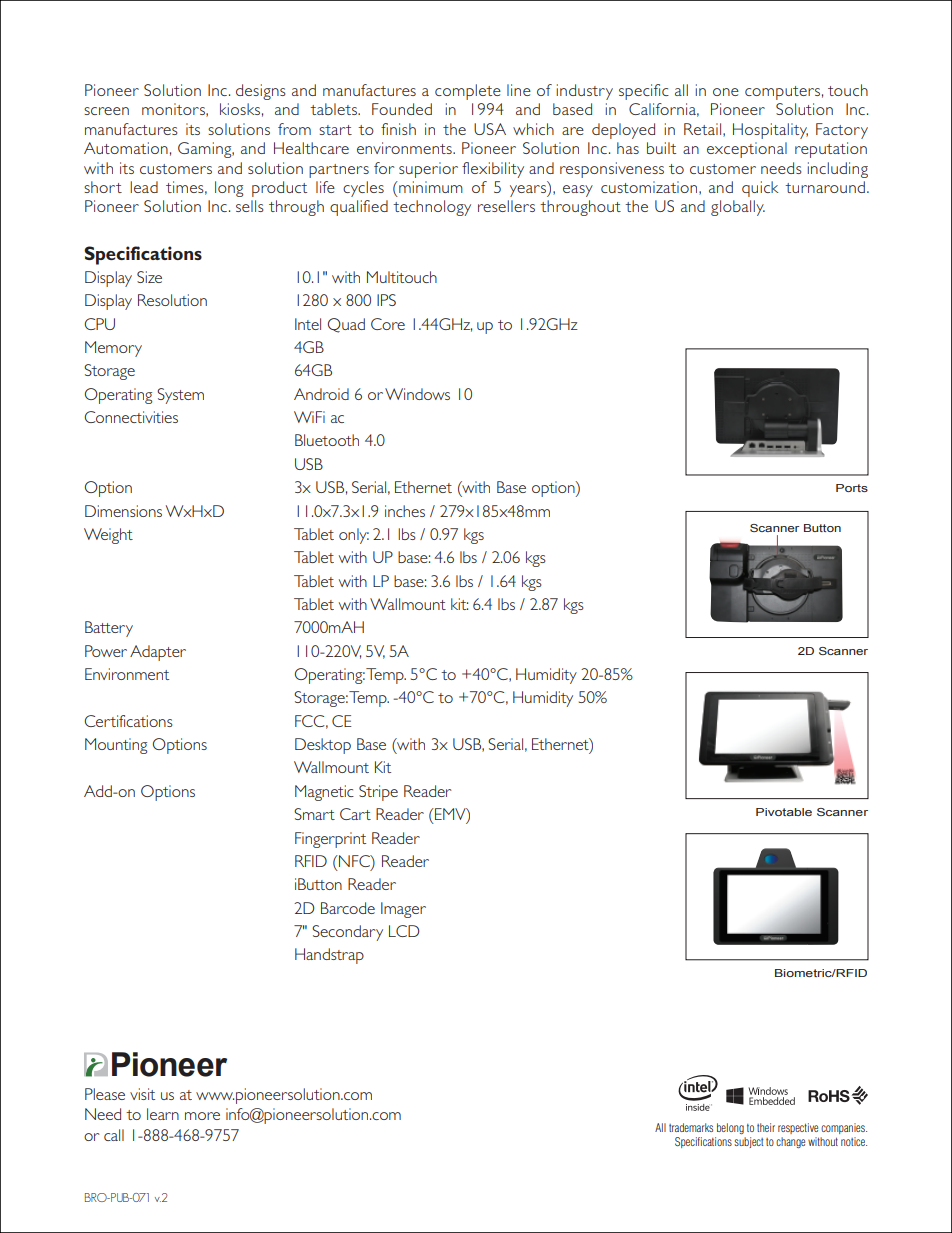  What do you see at coordinates (417, 394) in the document?
I see `Windows` at bounding box center [417, 394].
